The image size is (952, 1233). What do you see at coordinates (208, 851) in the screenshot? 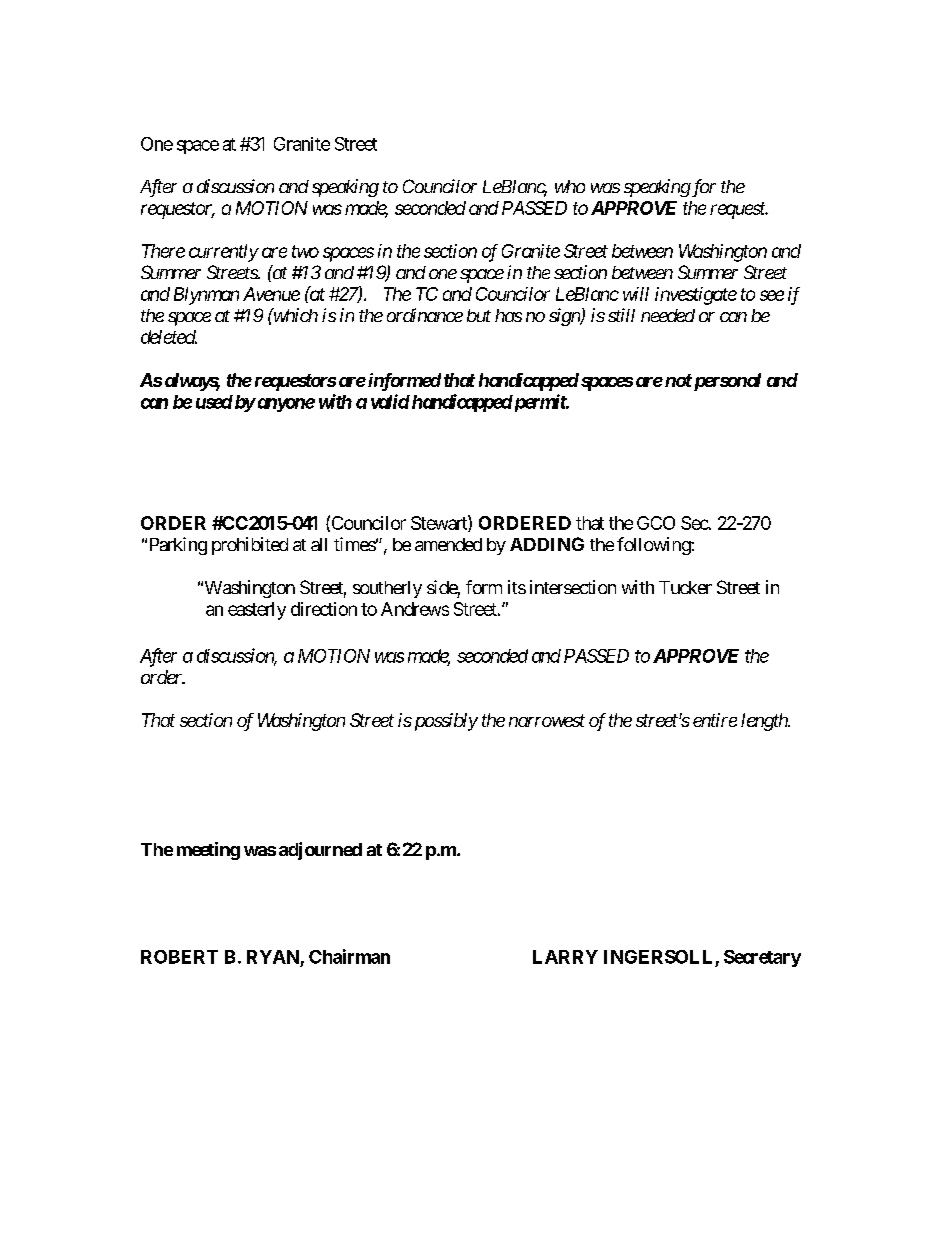
I see `meeting` at bounding box center [208, 851].
